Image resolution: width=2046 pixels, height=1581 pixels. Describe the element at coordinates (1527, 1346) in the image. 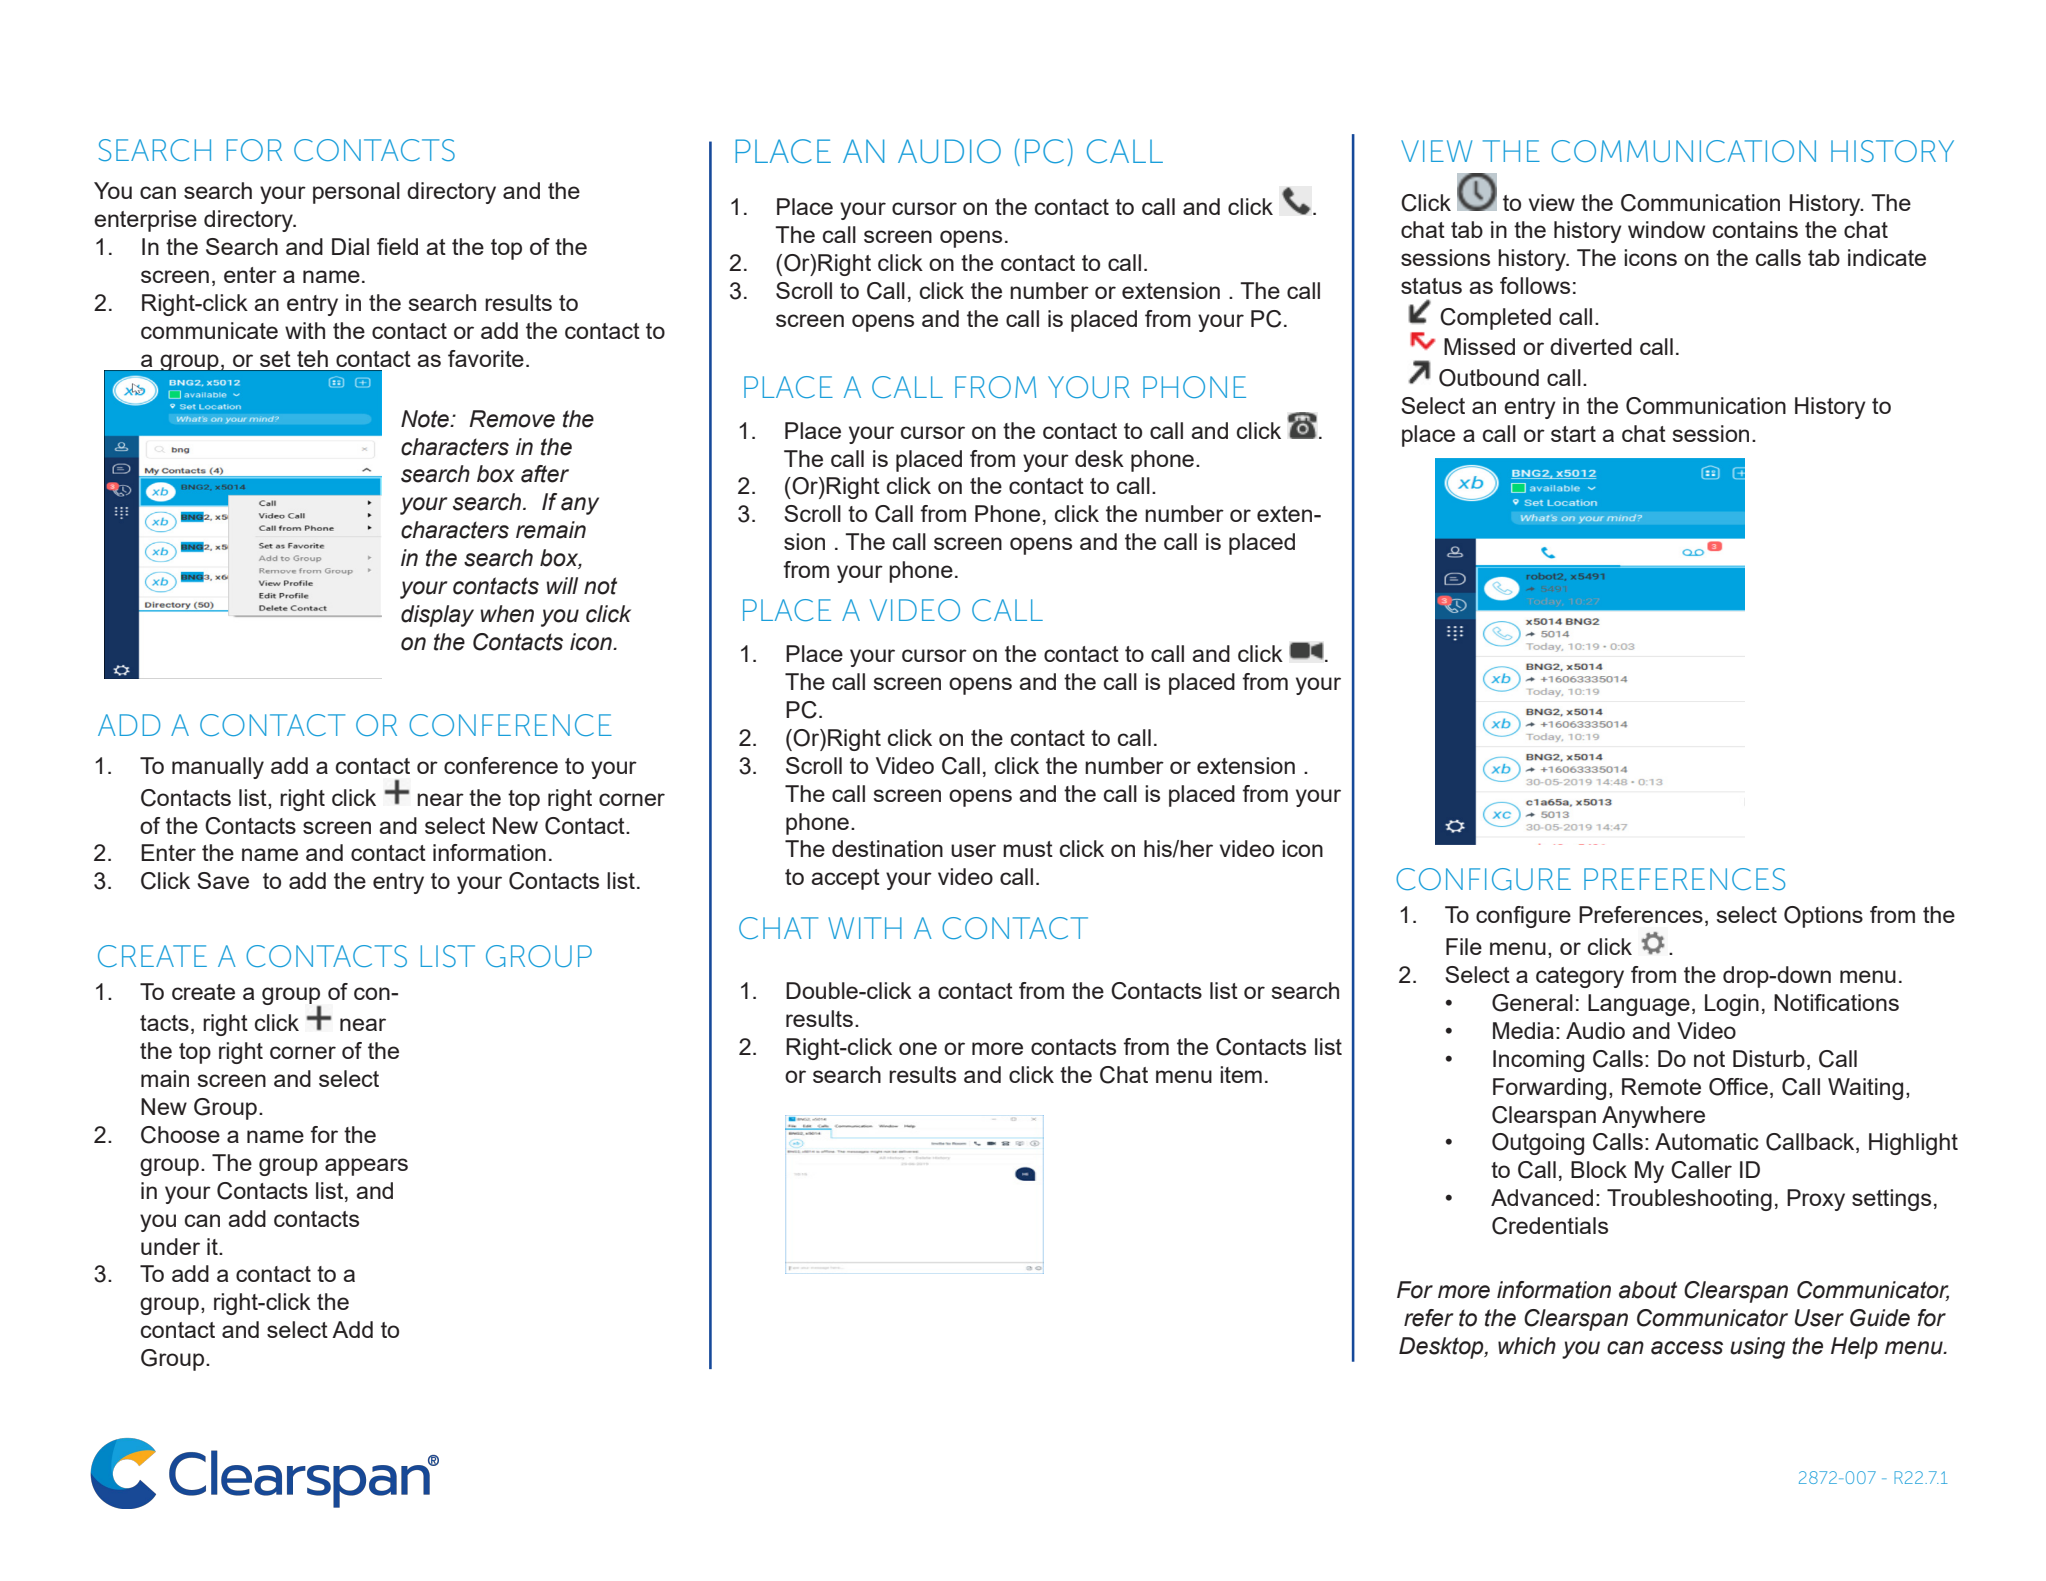

I see `which` at that location.
